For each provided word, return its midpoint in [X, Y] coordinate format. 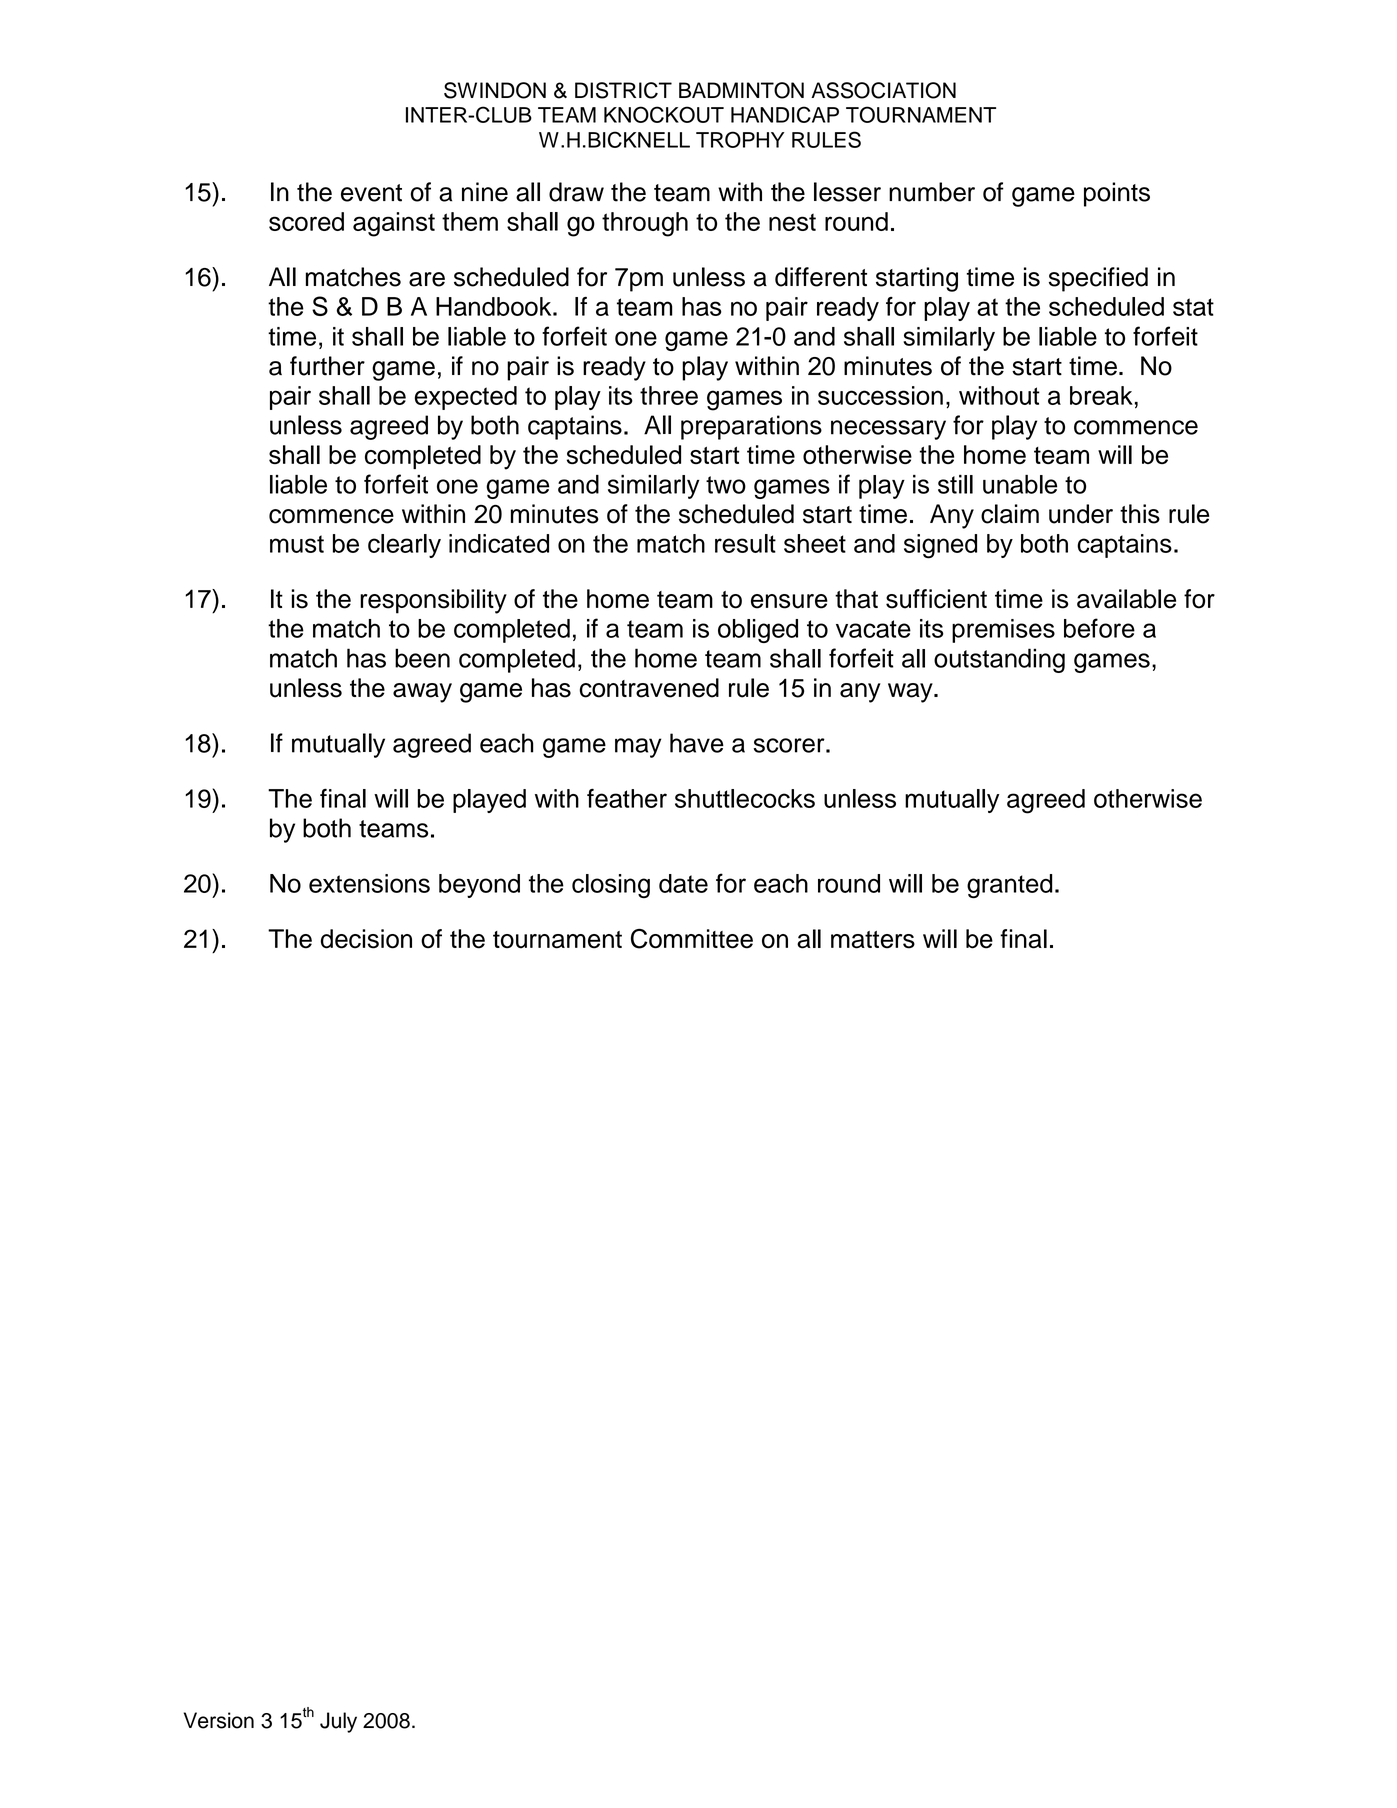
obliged [758, 631]
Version [219, 1720]
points [1117, 194]
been [422, 658]
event [371, 193]
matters [873, 940]
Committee [692, 939]
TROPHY [740, 139]
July [338, 1722]
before [1099, 628]
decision [366, 939]
